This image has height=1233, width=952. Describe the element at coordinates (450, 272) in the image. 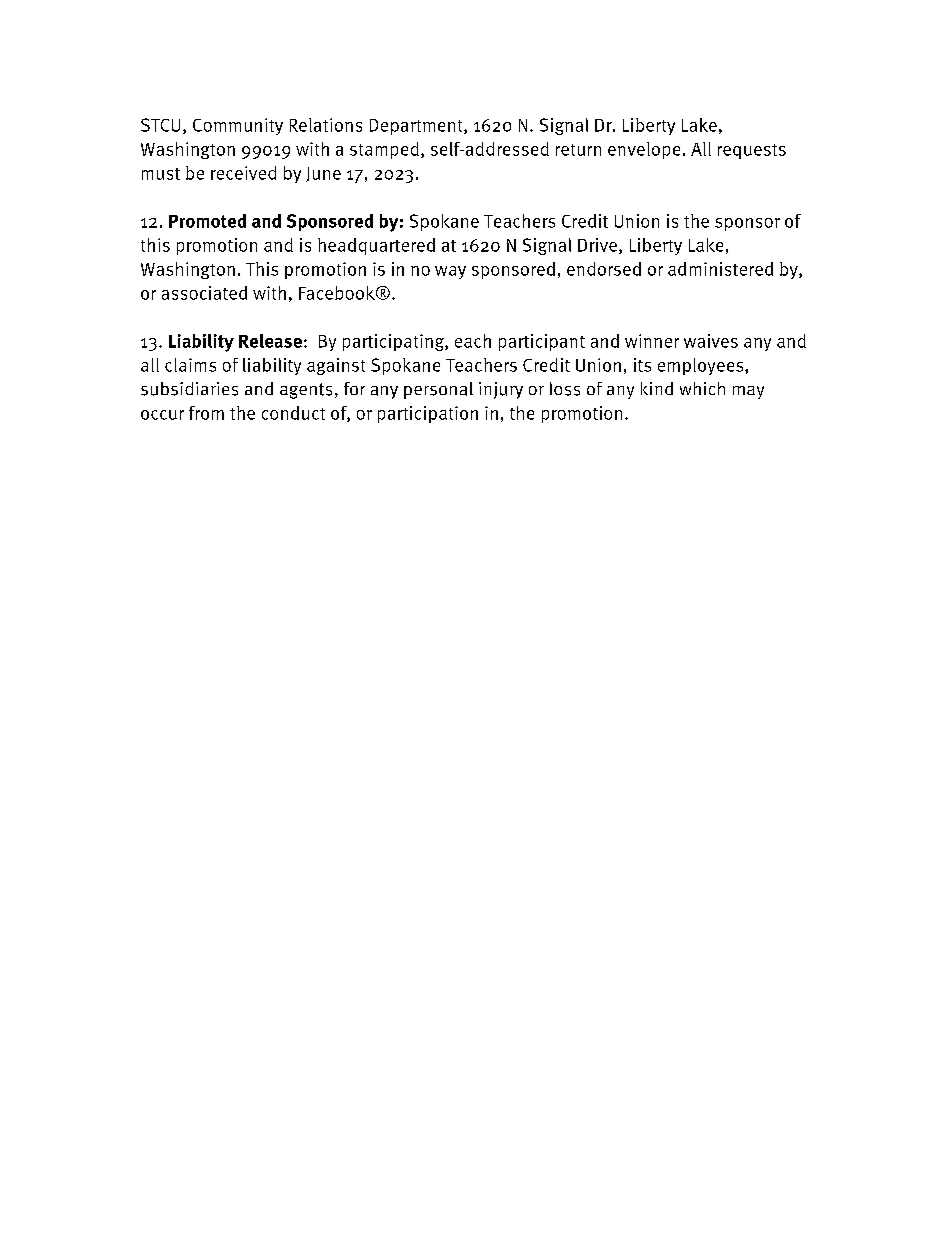

I see `way` at that location.
